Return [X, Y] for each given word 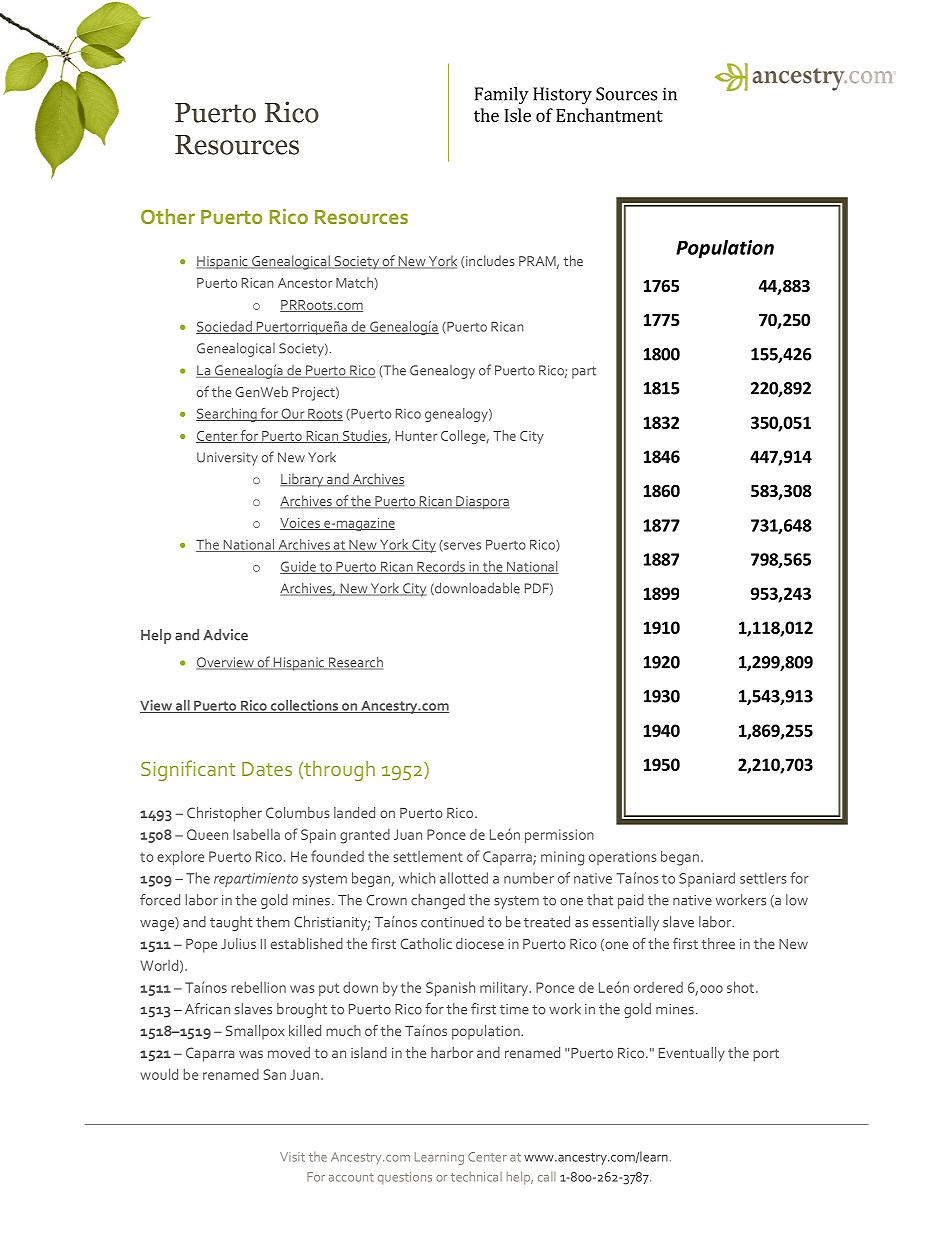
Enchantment [609, 115]
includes [490, 260]
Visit [292, 1157]
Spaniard [707, 879]
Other [168, 216]
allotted [464, 878]
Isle [517, 115]
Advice [225, 635]
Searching [227, 415]
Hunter [416, 436]
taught [231, 923]
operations [623, 858]
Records [441, 567]
